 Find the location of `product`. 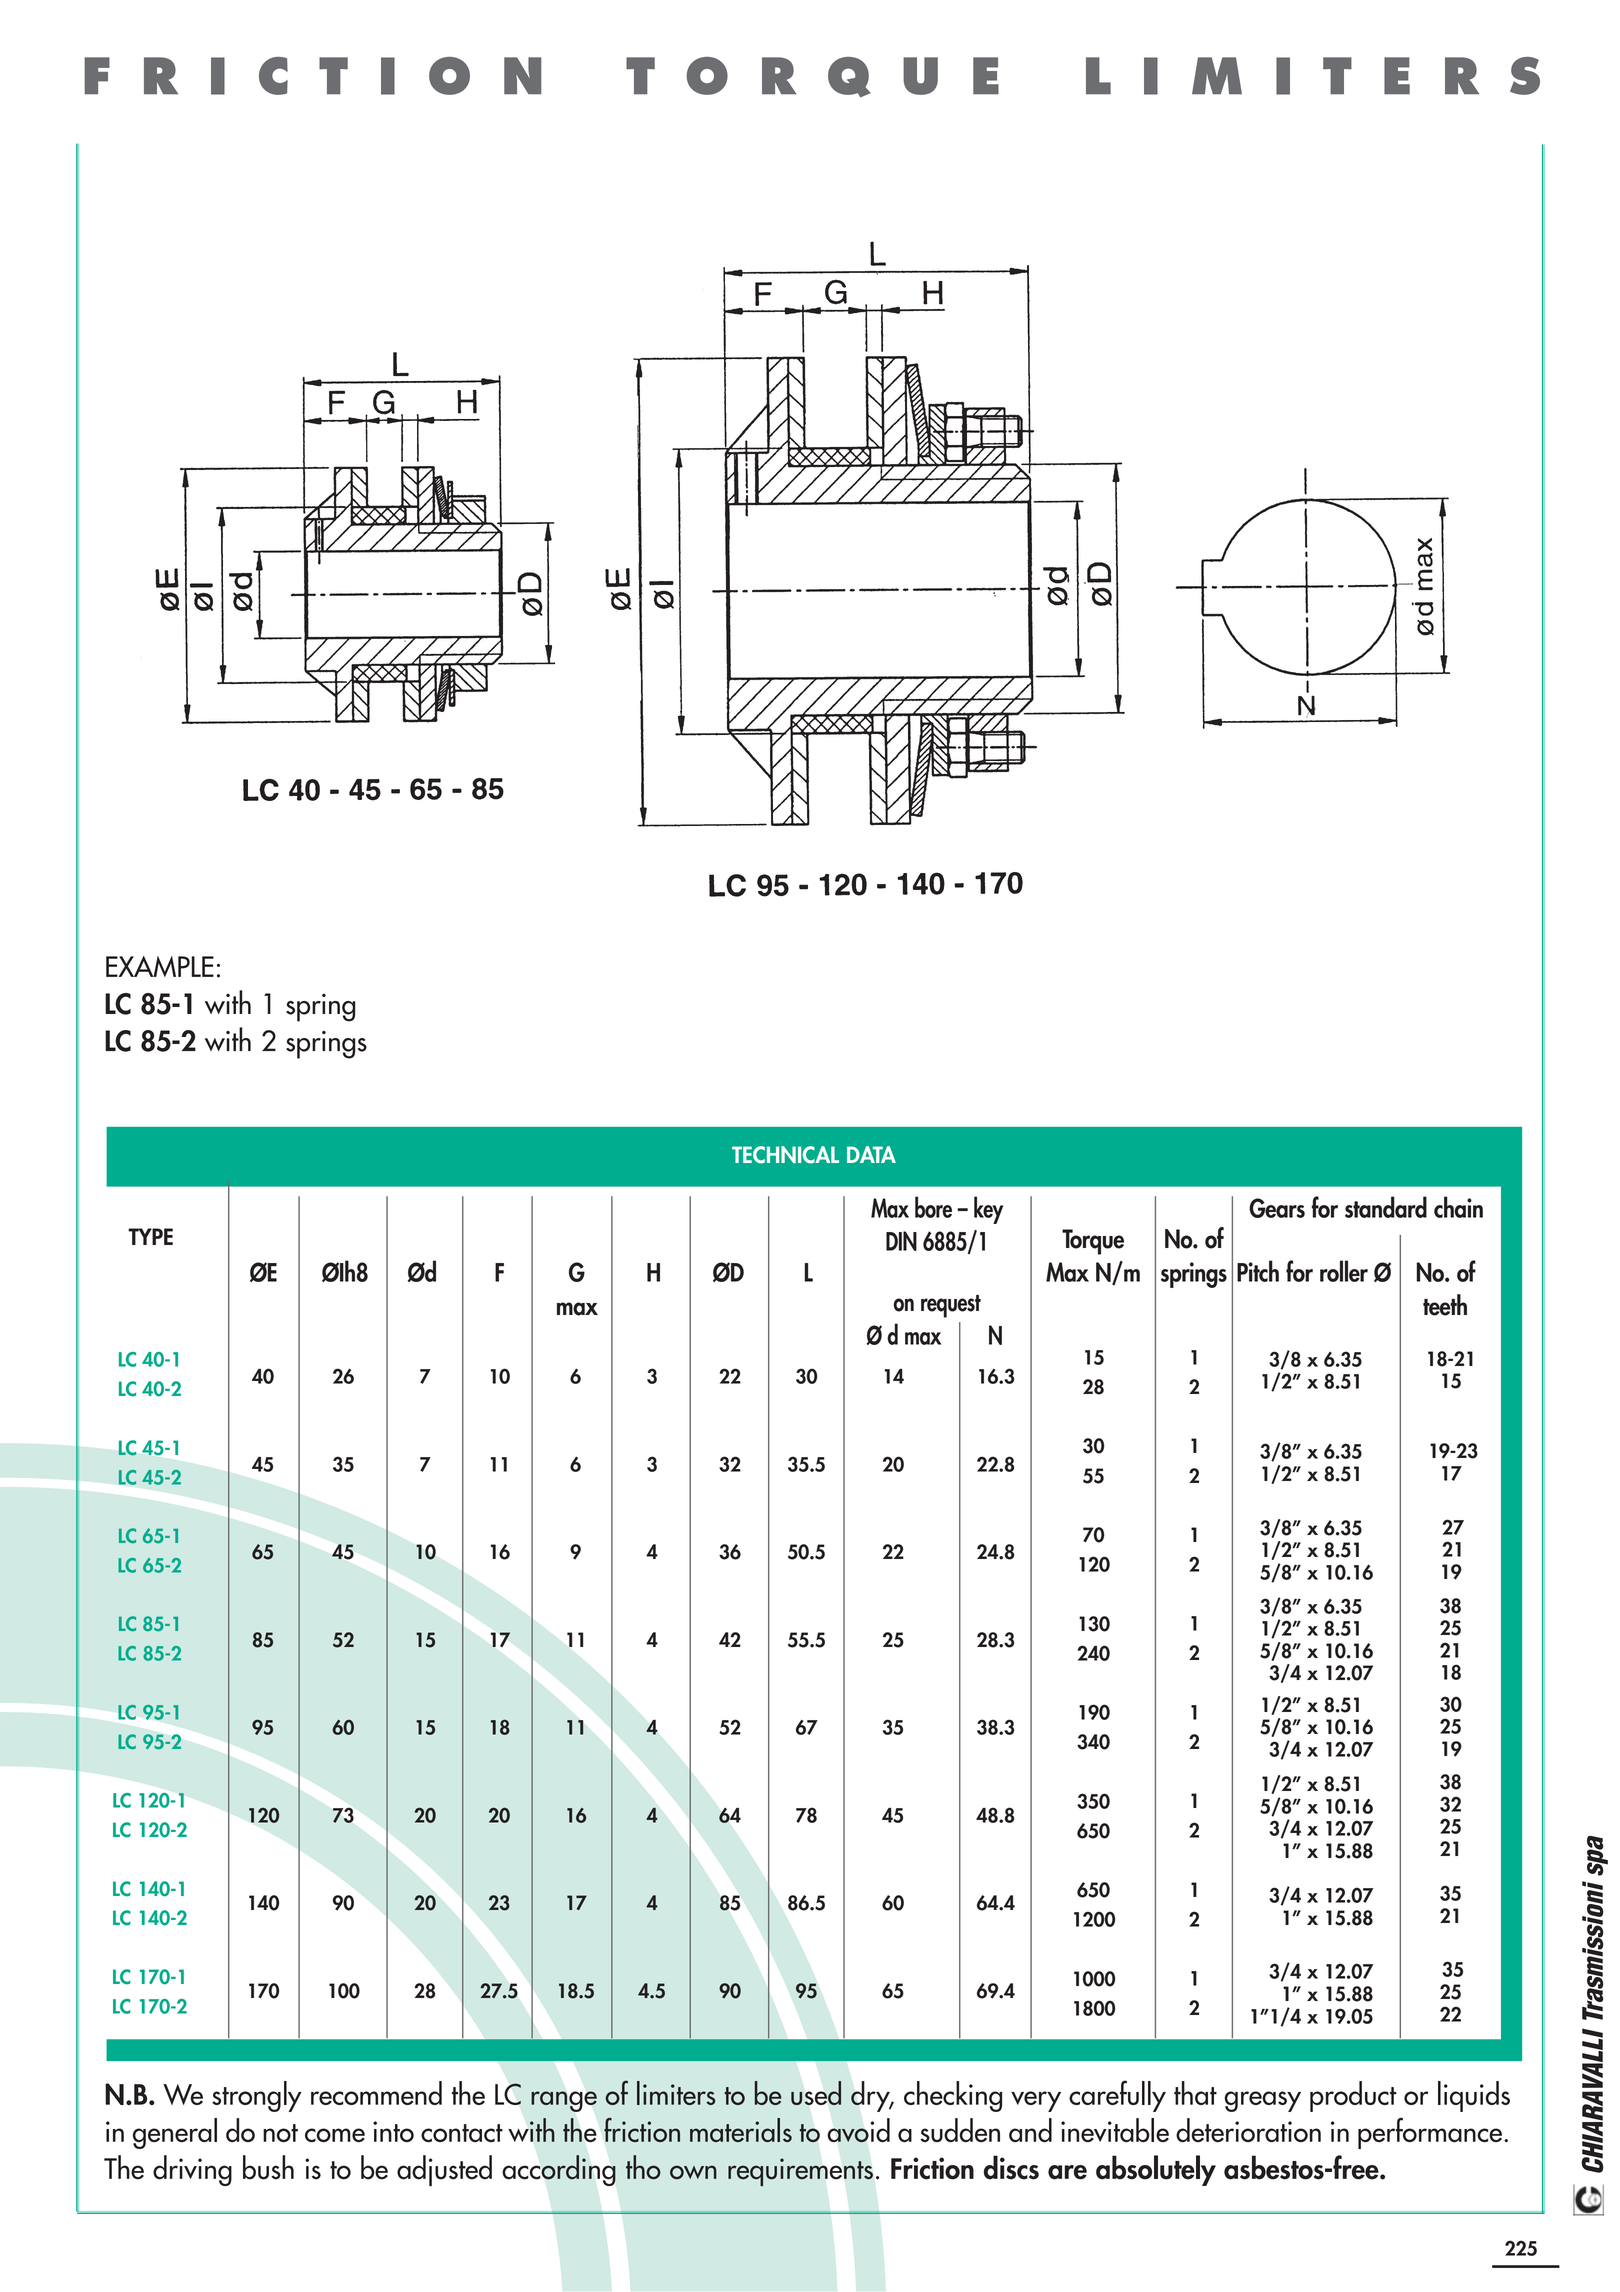

product is located at coordinates (1353, 2096).
